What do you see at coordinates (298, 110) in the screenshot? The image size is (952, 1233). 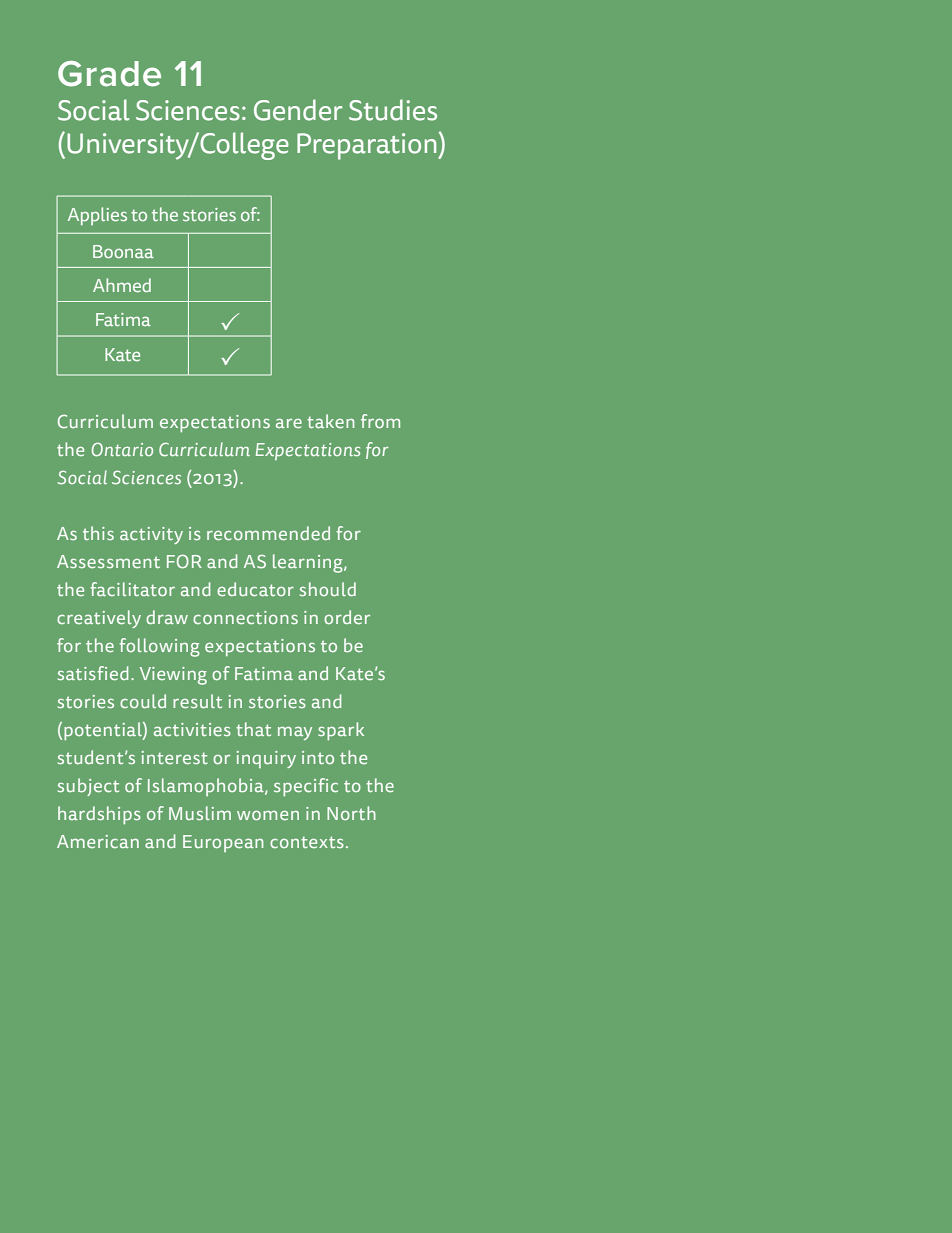 I see `Gender` at bounding box center [298, 110].
